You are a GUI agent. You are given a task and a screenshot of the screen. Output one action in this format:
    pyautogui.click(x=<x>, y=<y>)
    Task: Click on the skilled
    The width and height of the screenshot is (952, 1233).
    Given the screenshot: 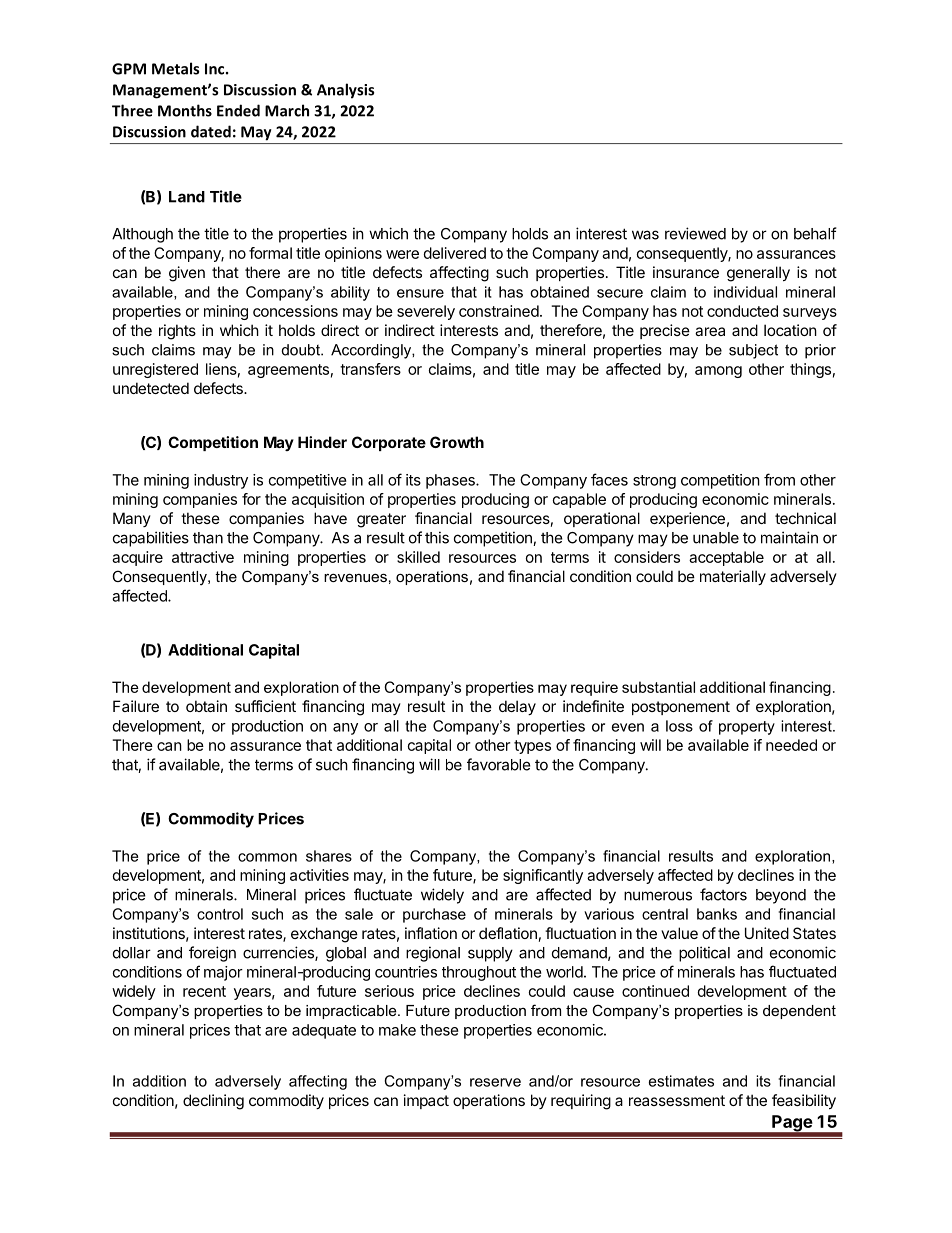 What is the action you would take?
    pyautogui.click(x=418, y=557)
